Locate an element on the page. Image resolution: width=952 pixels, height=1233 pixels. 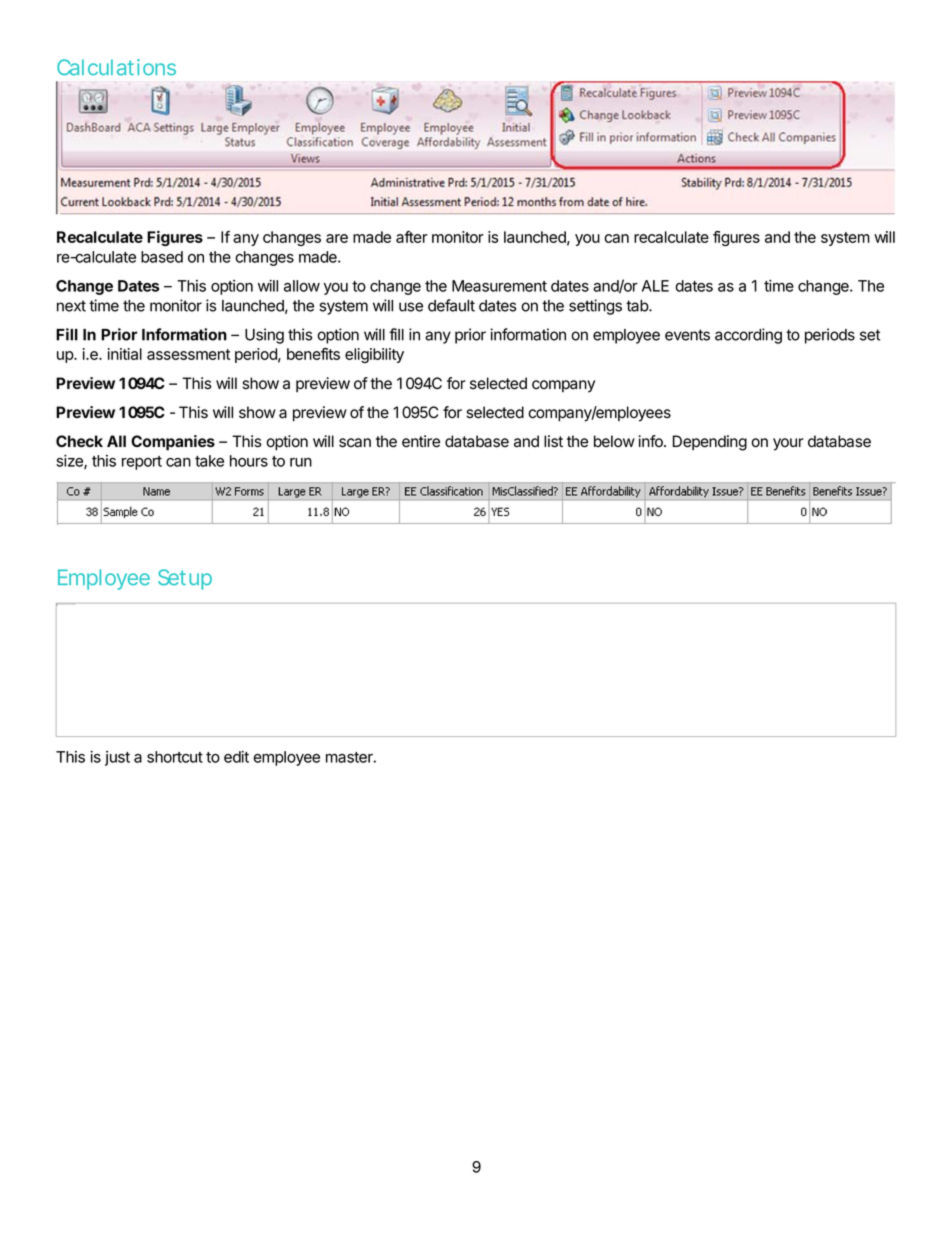
Setup is located at coordinates (185, 579).
